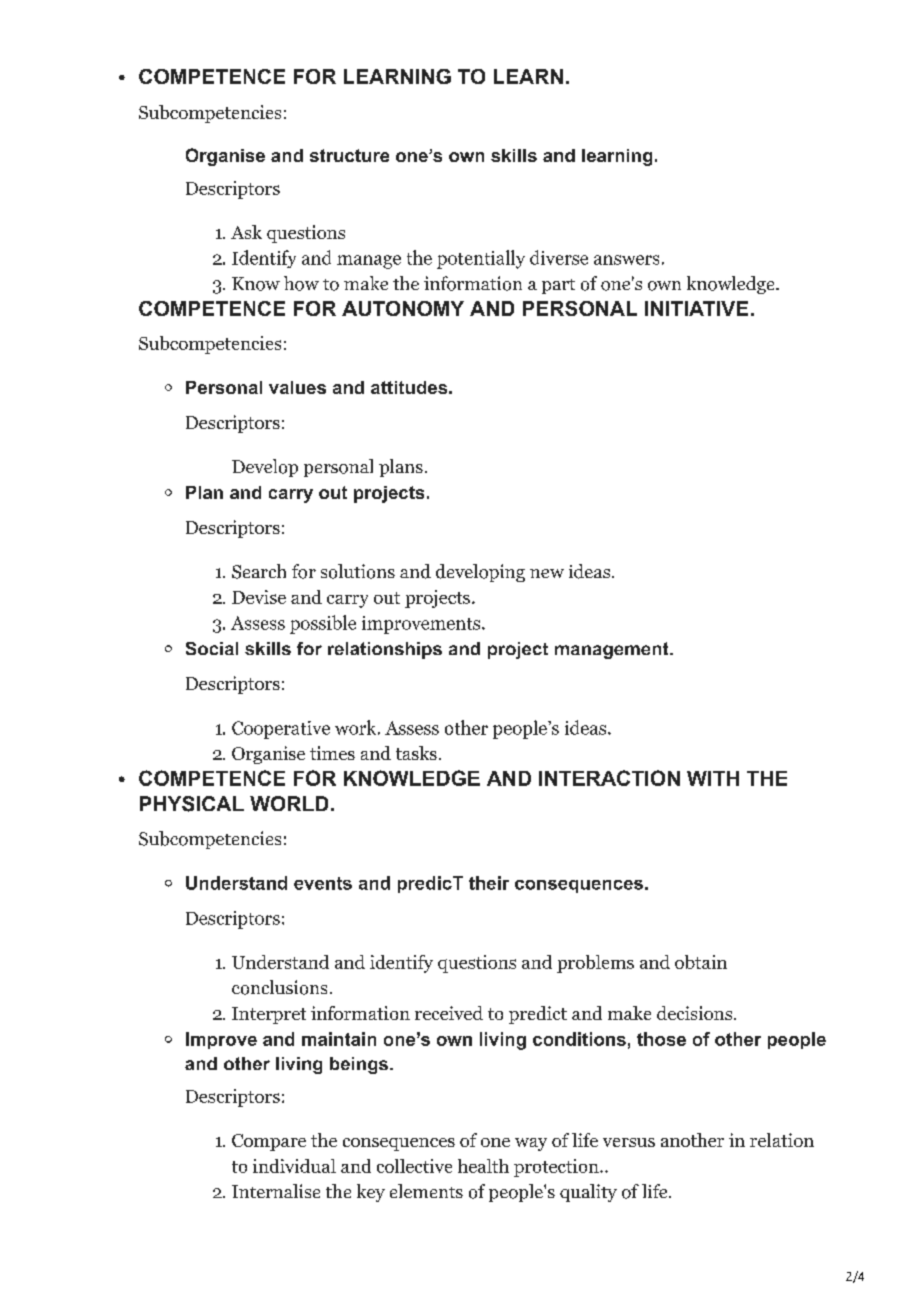  Describe the element at coordinates (349, 155) in the page. I see `structure` at that location.
